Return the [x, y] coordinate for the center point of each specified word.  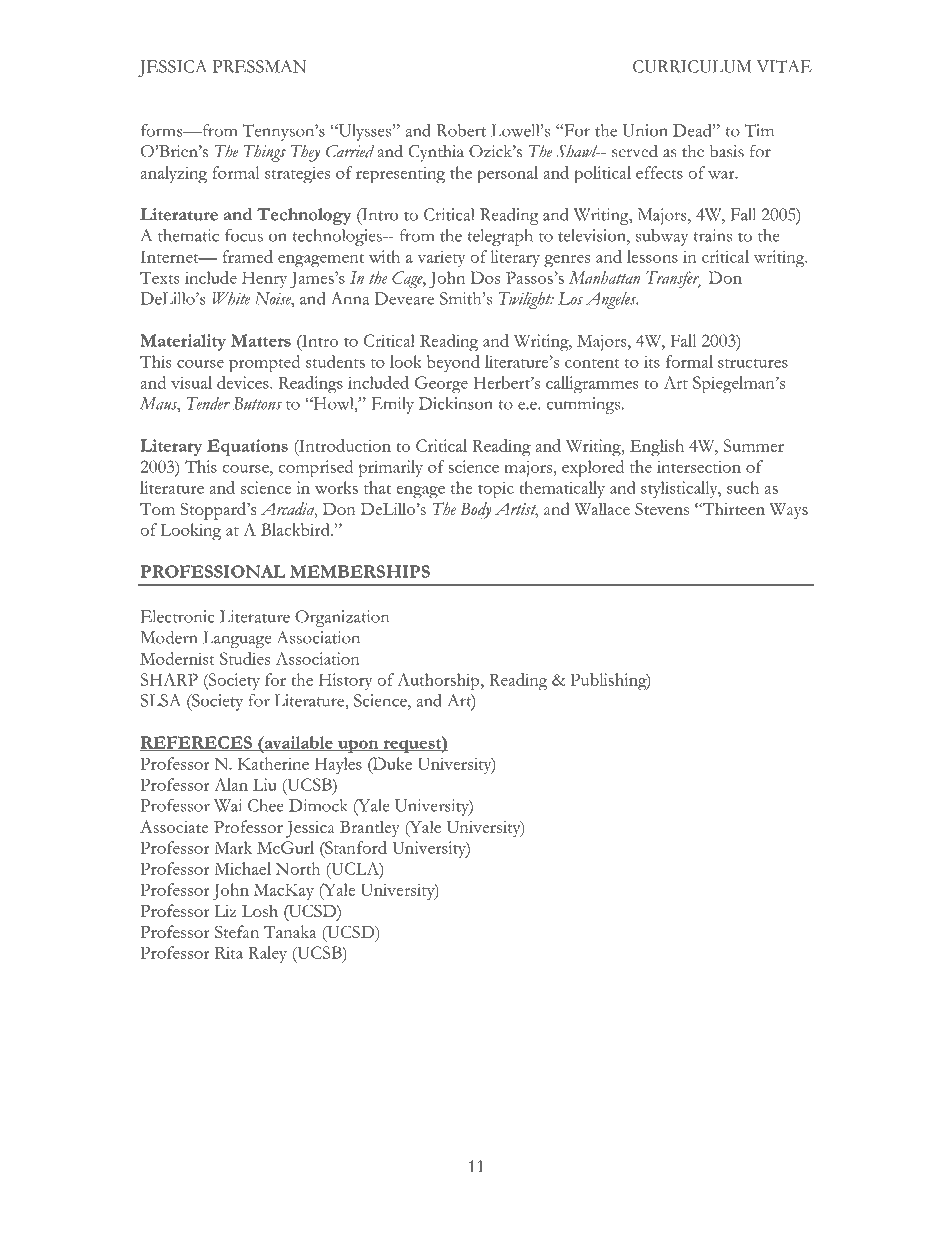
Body [475, 511]
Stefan [237, 931]
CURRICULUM [692, 66]
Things [265, 153]
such [743, 487]
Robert [461, 130]
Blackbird [296, 529]
